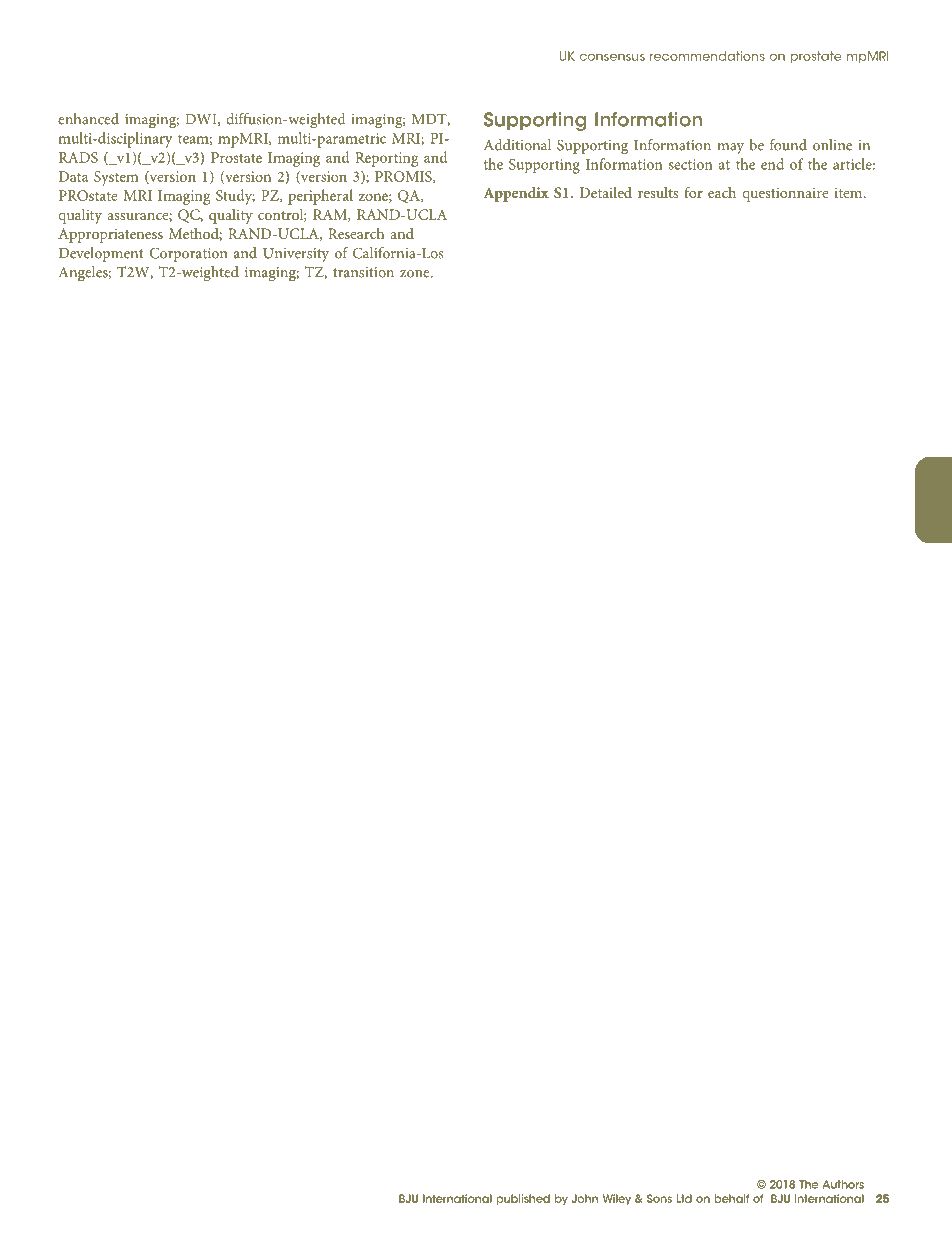 The image size is (952, 1251). What do you see at coordinates (517, 145) in the screenshot?
I see `Additional` at bounding box center [517, 145].
